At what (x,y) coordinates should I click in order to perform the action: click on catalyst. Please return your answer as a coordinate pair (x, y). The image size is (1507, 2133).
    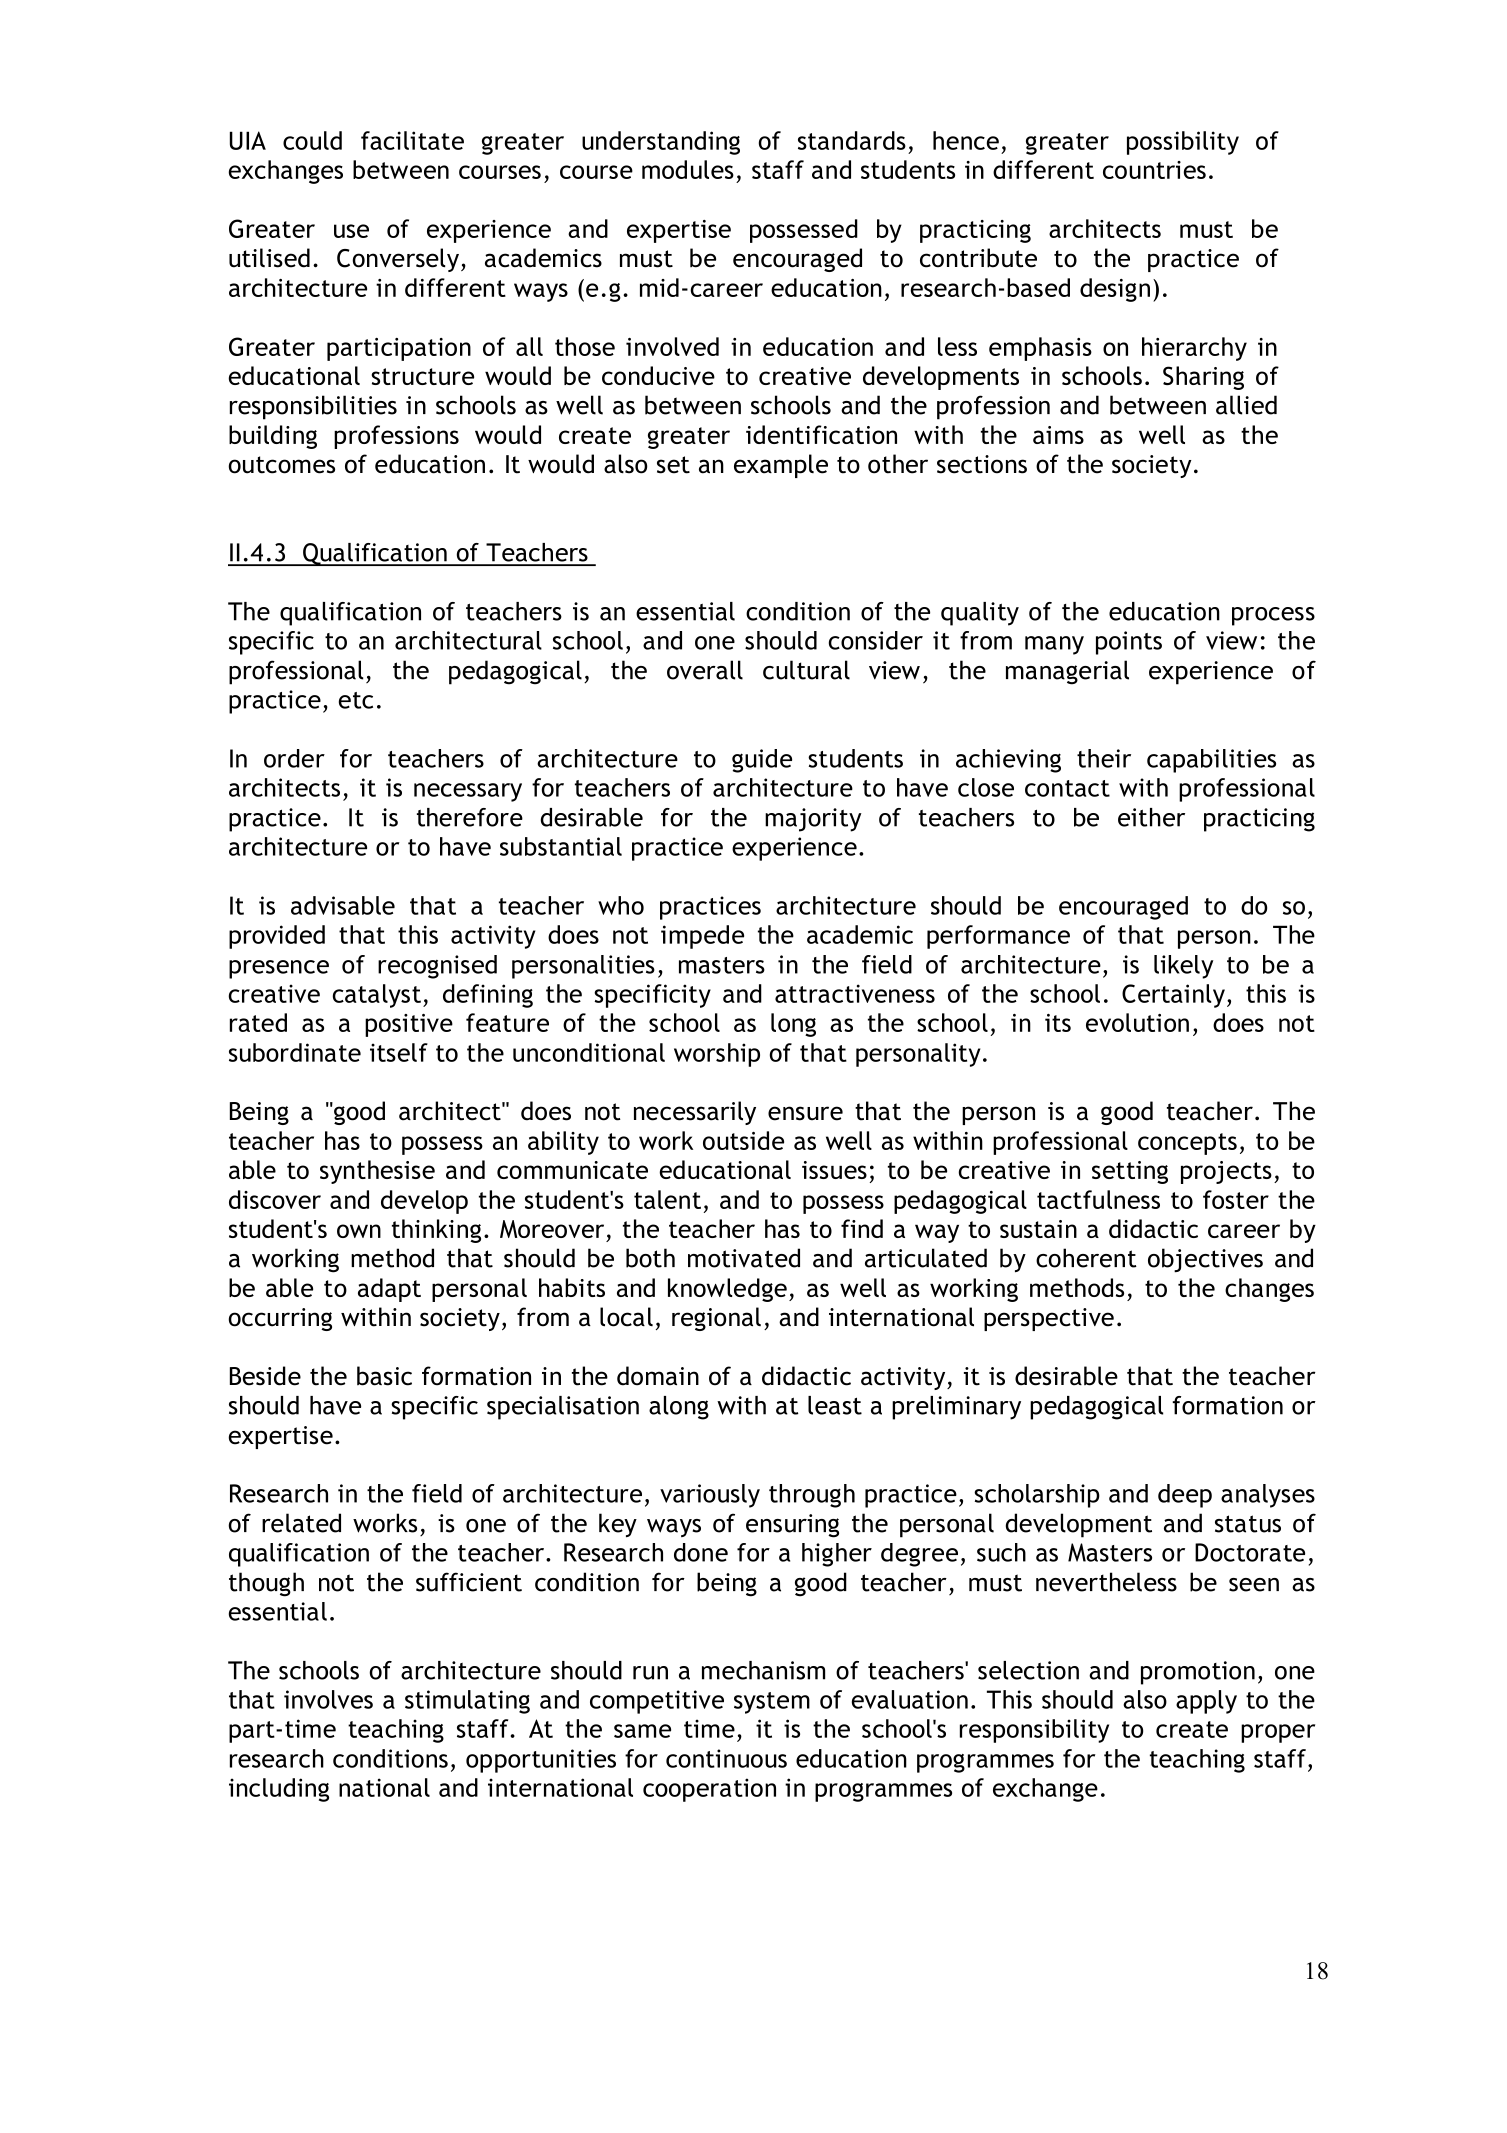
    Looking at the image, I should click on (377, 996).
